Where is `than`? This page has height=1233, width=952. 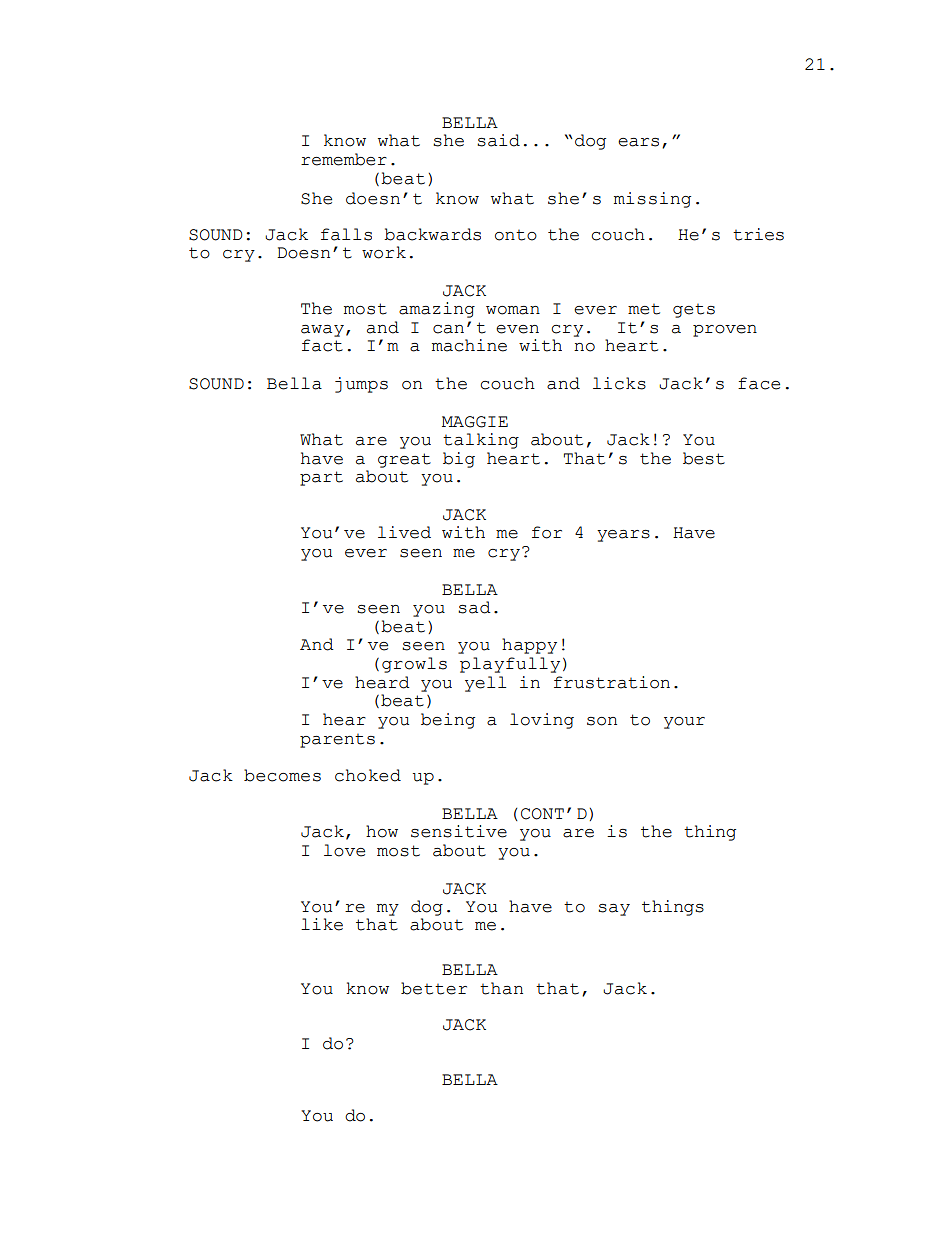
than is located at coordinates (501, 988).
